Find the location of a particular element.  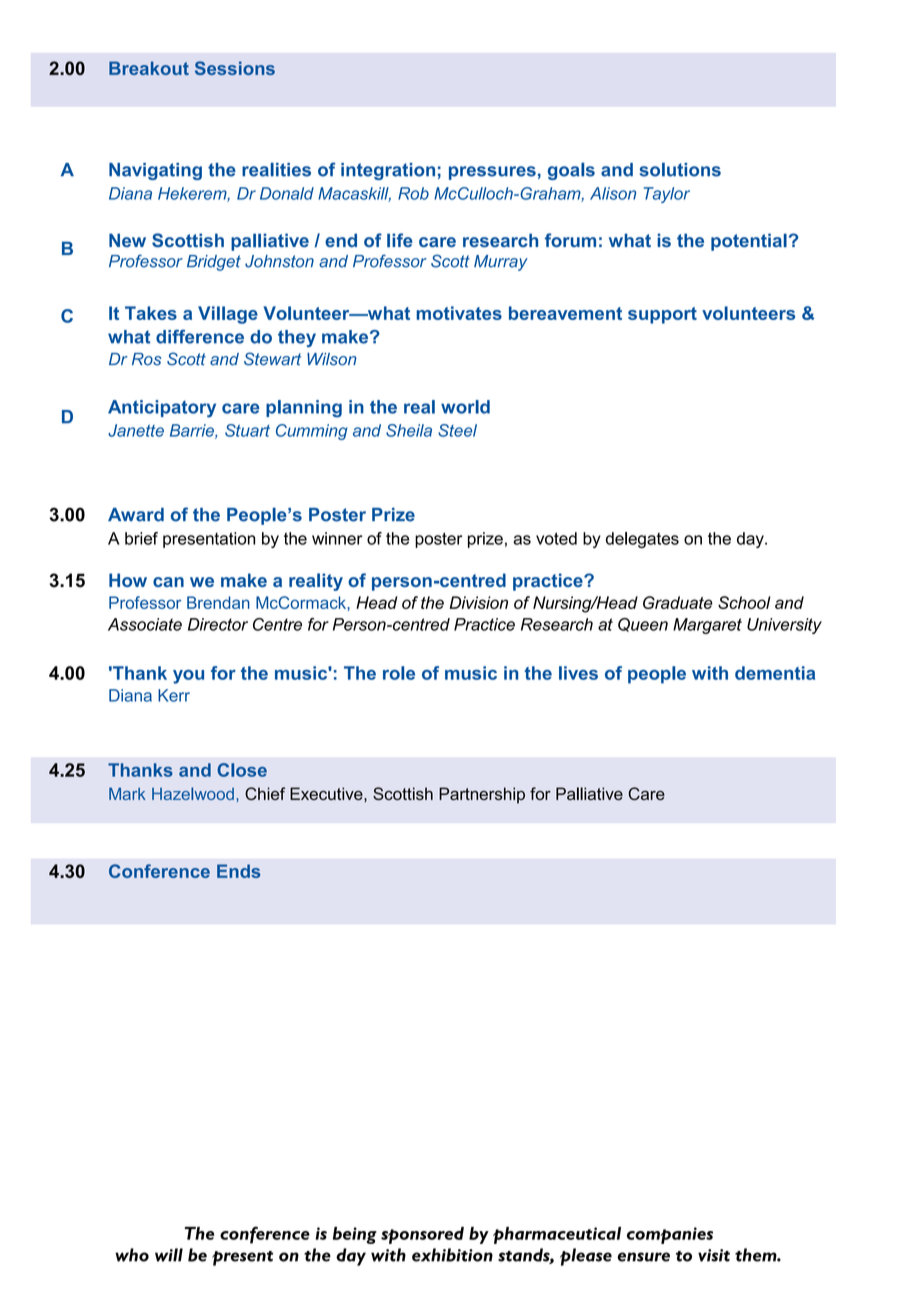

will is located at coordinates (169, 1255).
